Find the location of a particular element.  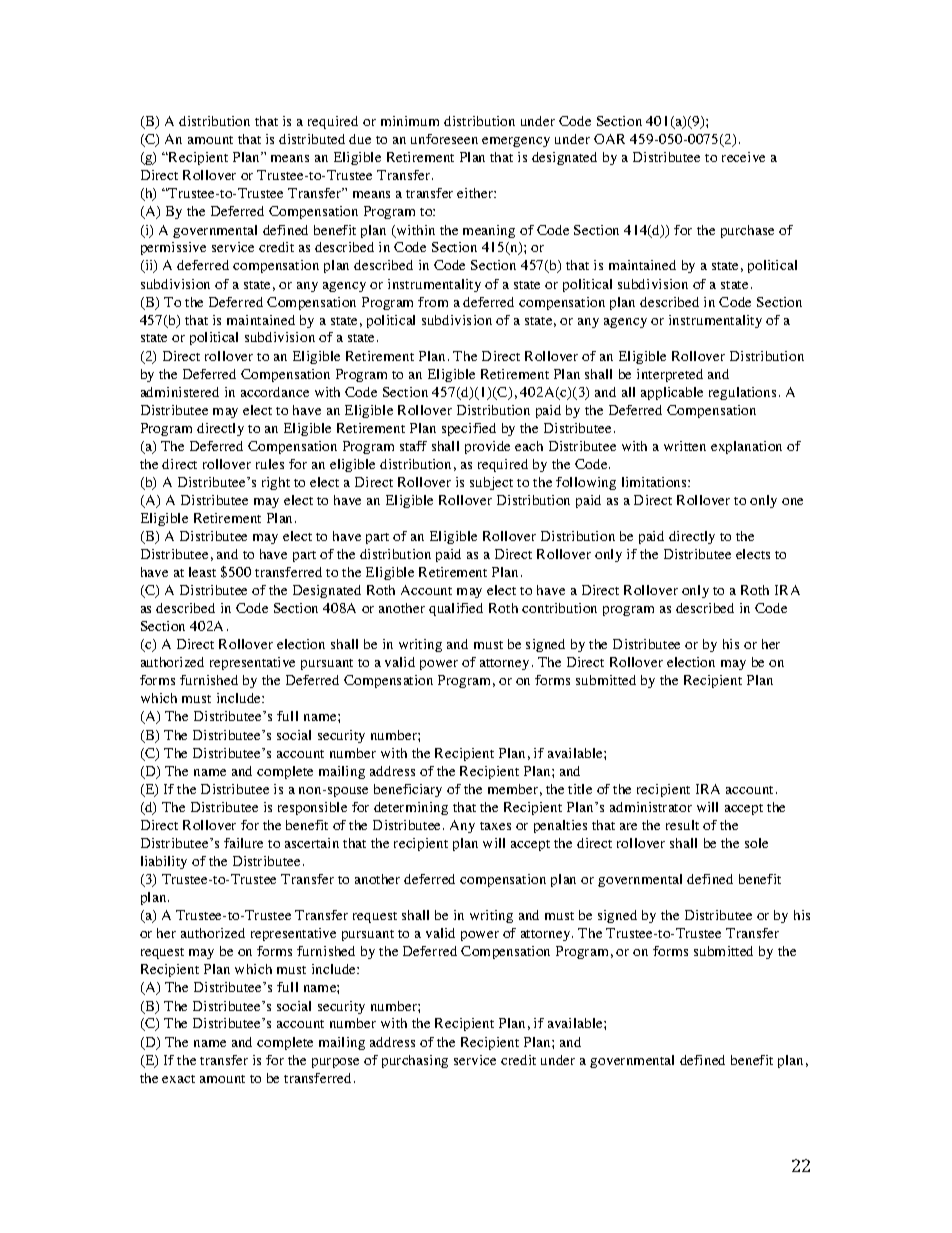

unforeseen is located at coordinates (444, 139).
